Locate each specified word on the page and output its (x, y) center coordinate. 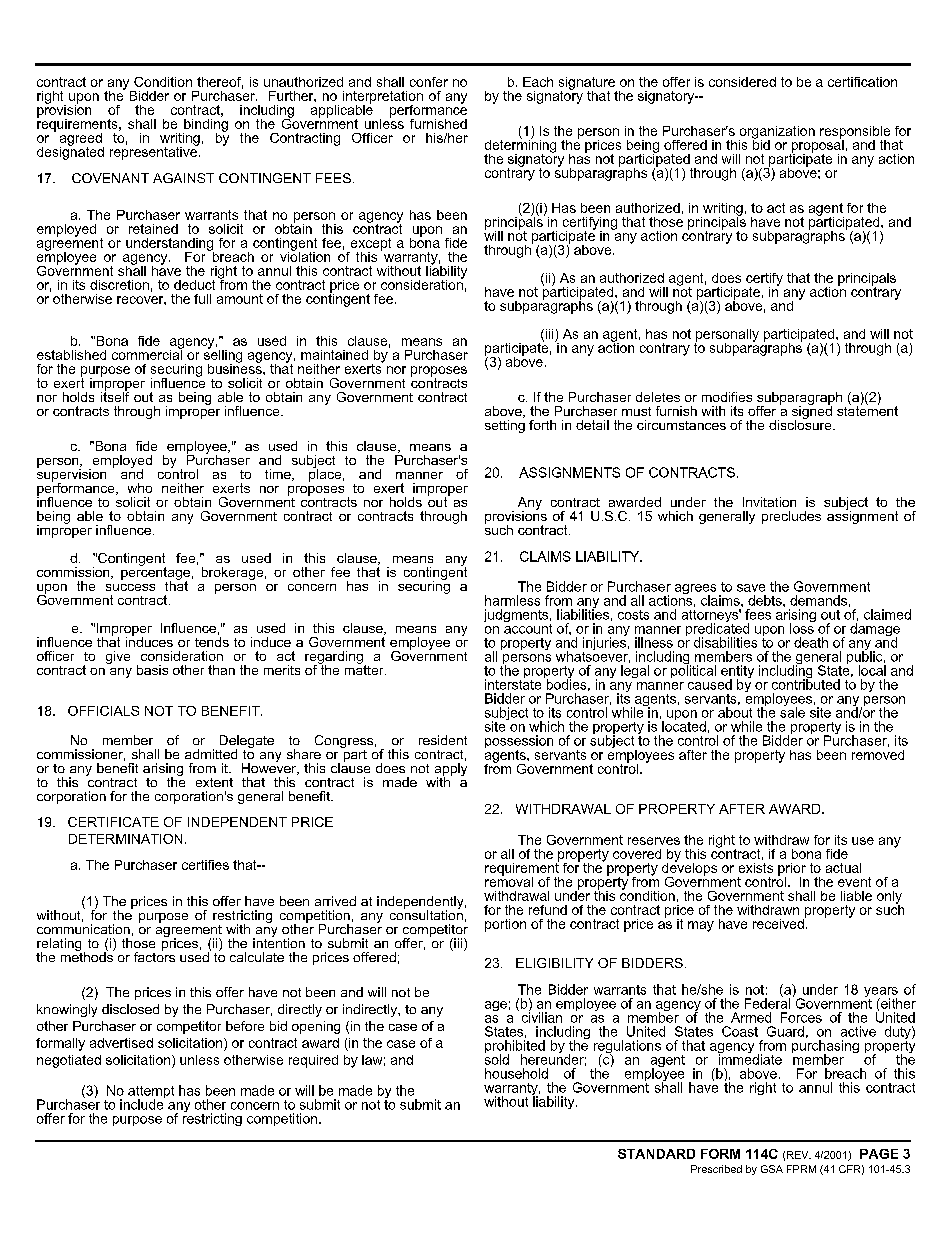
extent (214, 782)
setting (505, 425)
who (140, 488)
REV (799, 1155)
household (516, 1073)
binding (205, 125)
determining (520, 146)
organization (777, 133)
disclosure (801, 423)
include (142, 1103)
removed (878, 755)
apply (451, 771)
